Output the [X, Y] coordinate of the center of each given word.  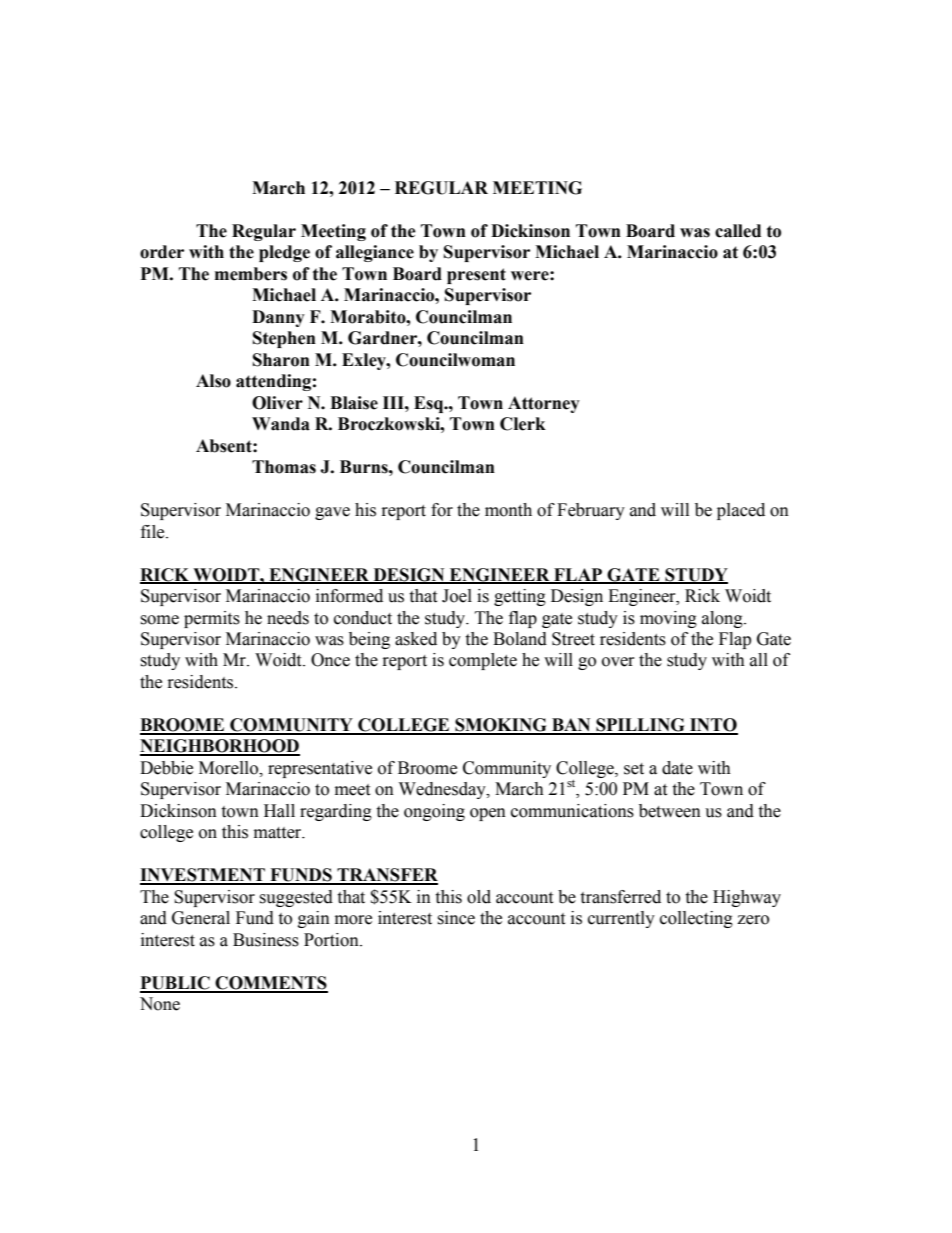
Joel [457, 596]
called [738, 231]
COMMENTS [270, 984]
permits [212, 619]
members [251, 274]
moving [668, 619]
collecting [696, 919]
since [456, 918]
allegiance [375, 253]
